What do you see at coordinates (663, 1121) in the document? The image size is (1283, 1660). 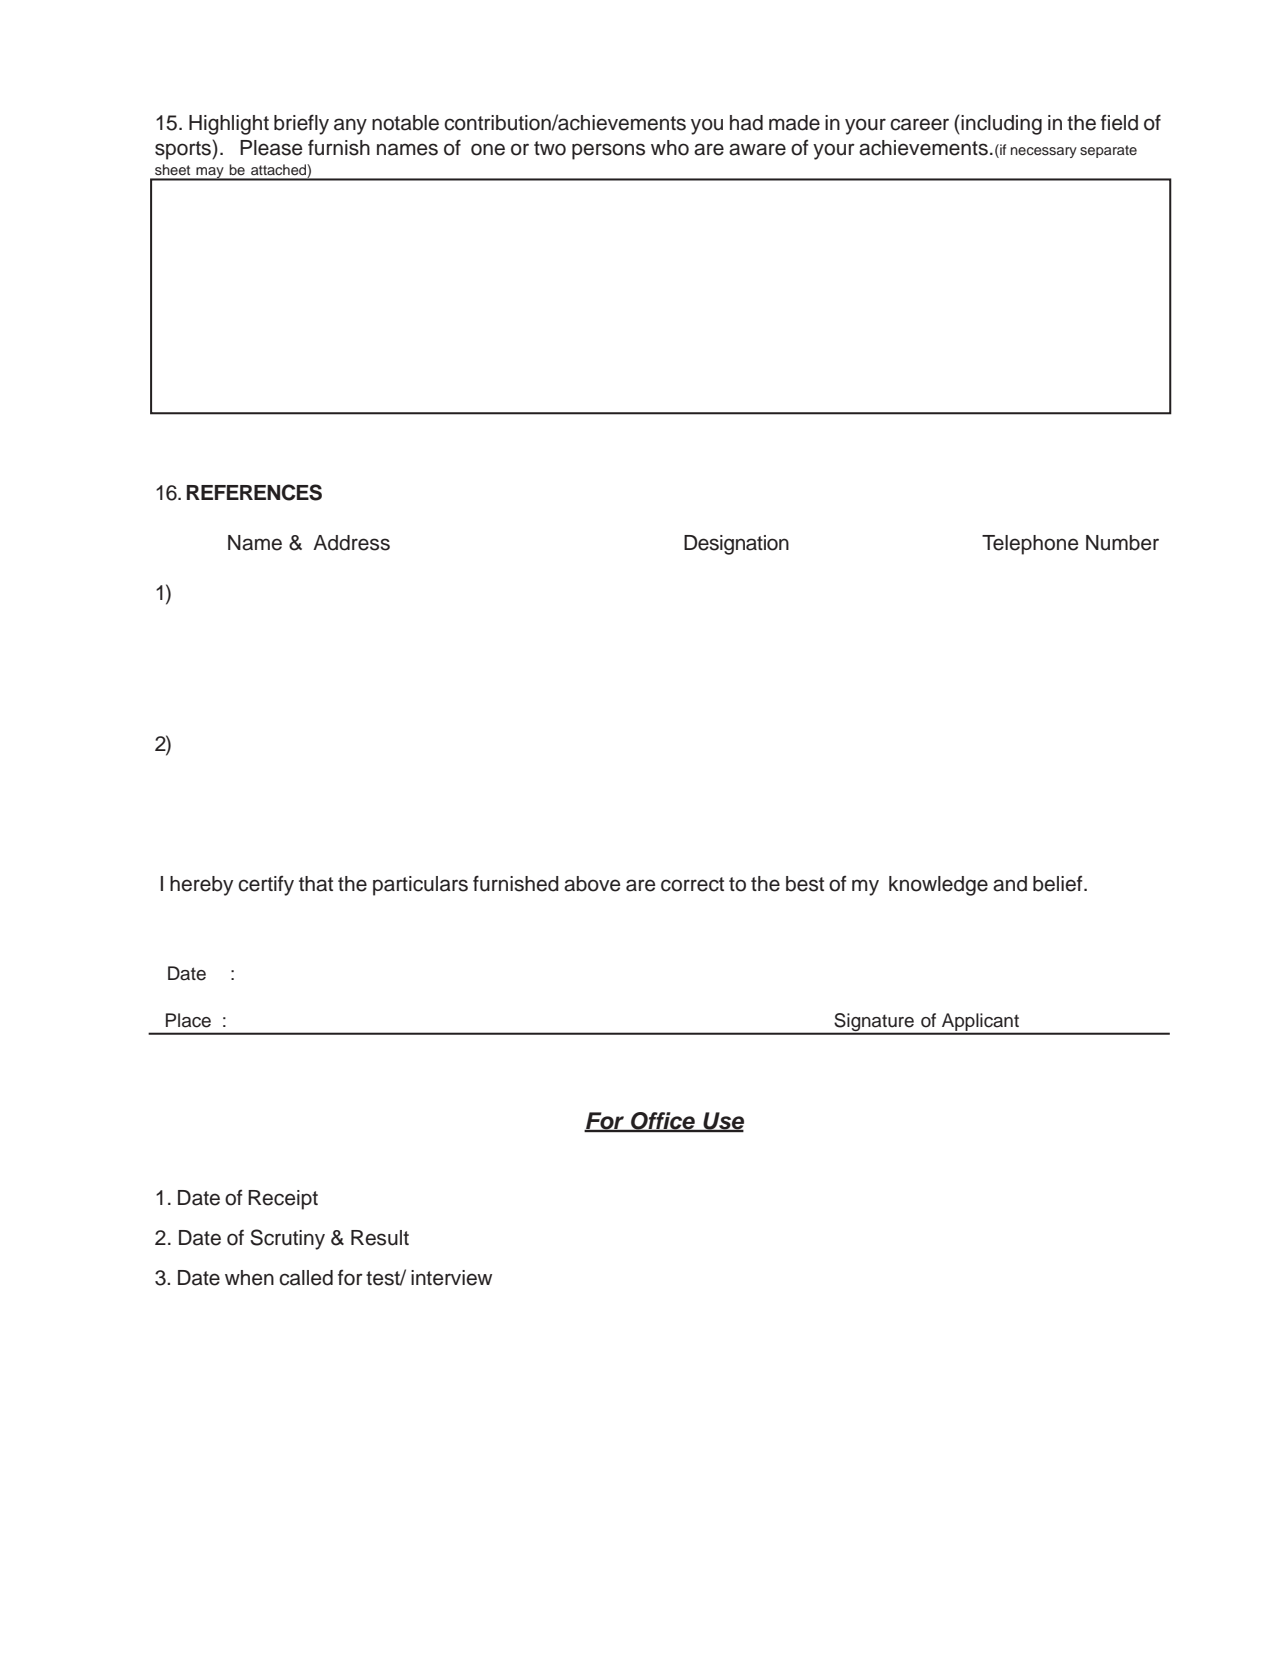 I see `Office` at bounding box center [663, 1121].
